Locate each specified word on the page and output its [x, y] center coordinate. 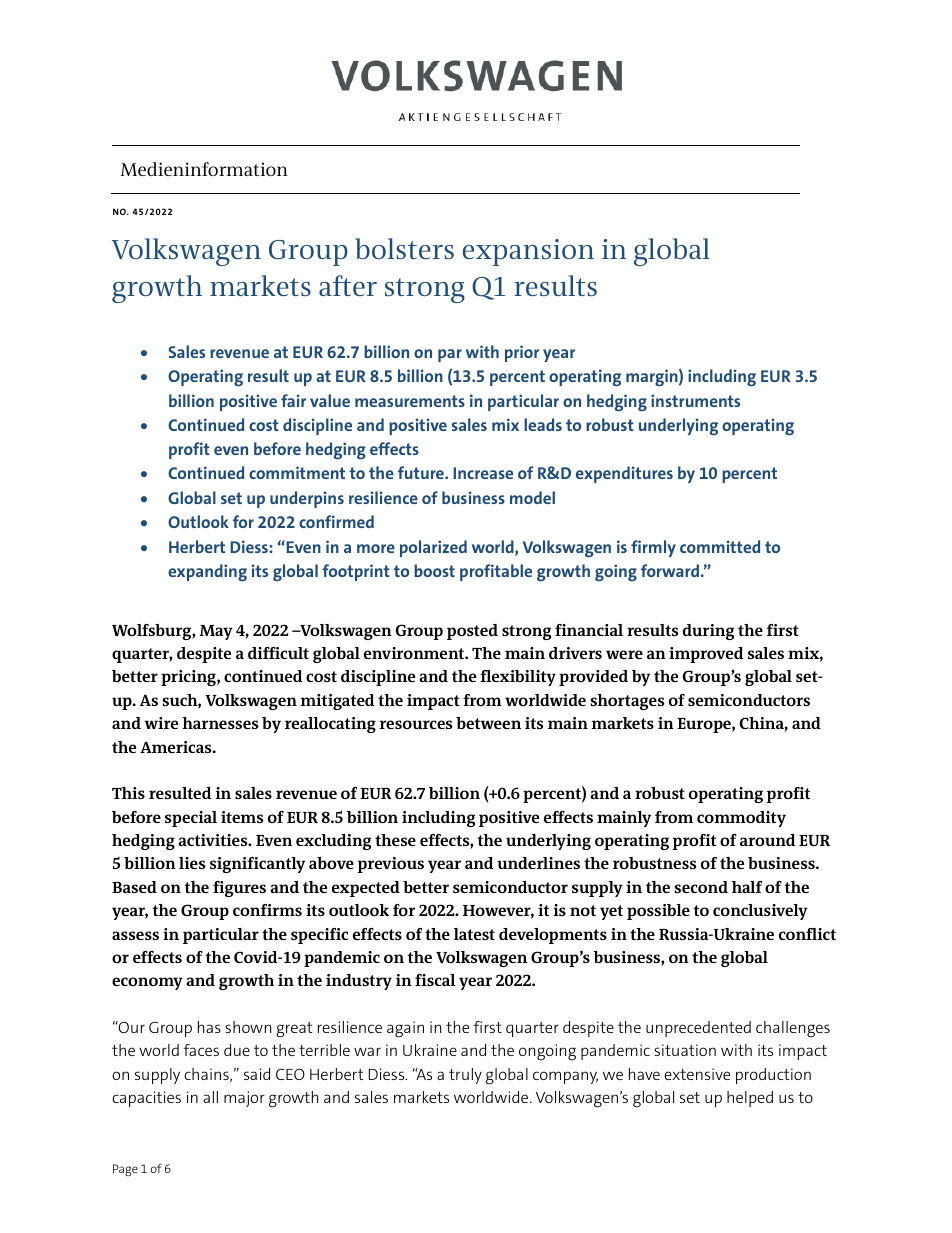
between [488, 723]
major [244, 1099]
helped [750, 1099]
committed [720, 546]
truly [465, 1076]
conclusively [760, 912]
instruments [695, 400]
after [348, 285]
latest [474, 934]
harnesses [220, 723]
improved [706, 655]
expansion [528, 252]
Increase [483, 473]
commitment [297, 472]
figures [239, 889]
